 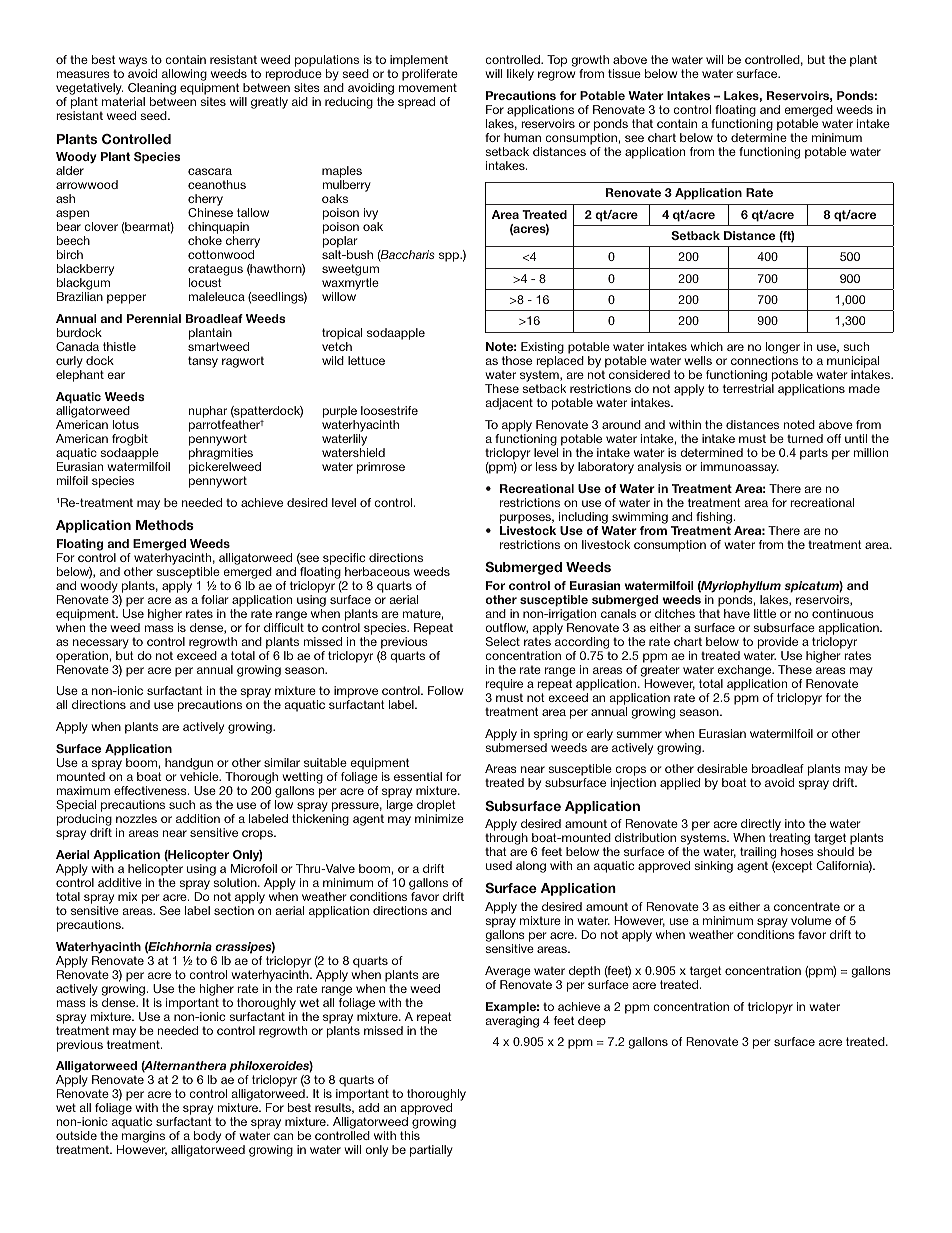 What do you see at coordinates (428, 87) in the page?
I see `movement` at bounding box center [428, 87].
